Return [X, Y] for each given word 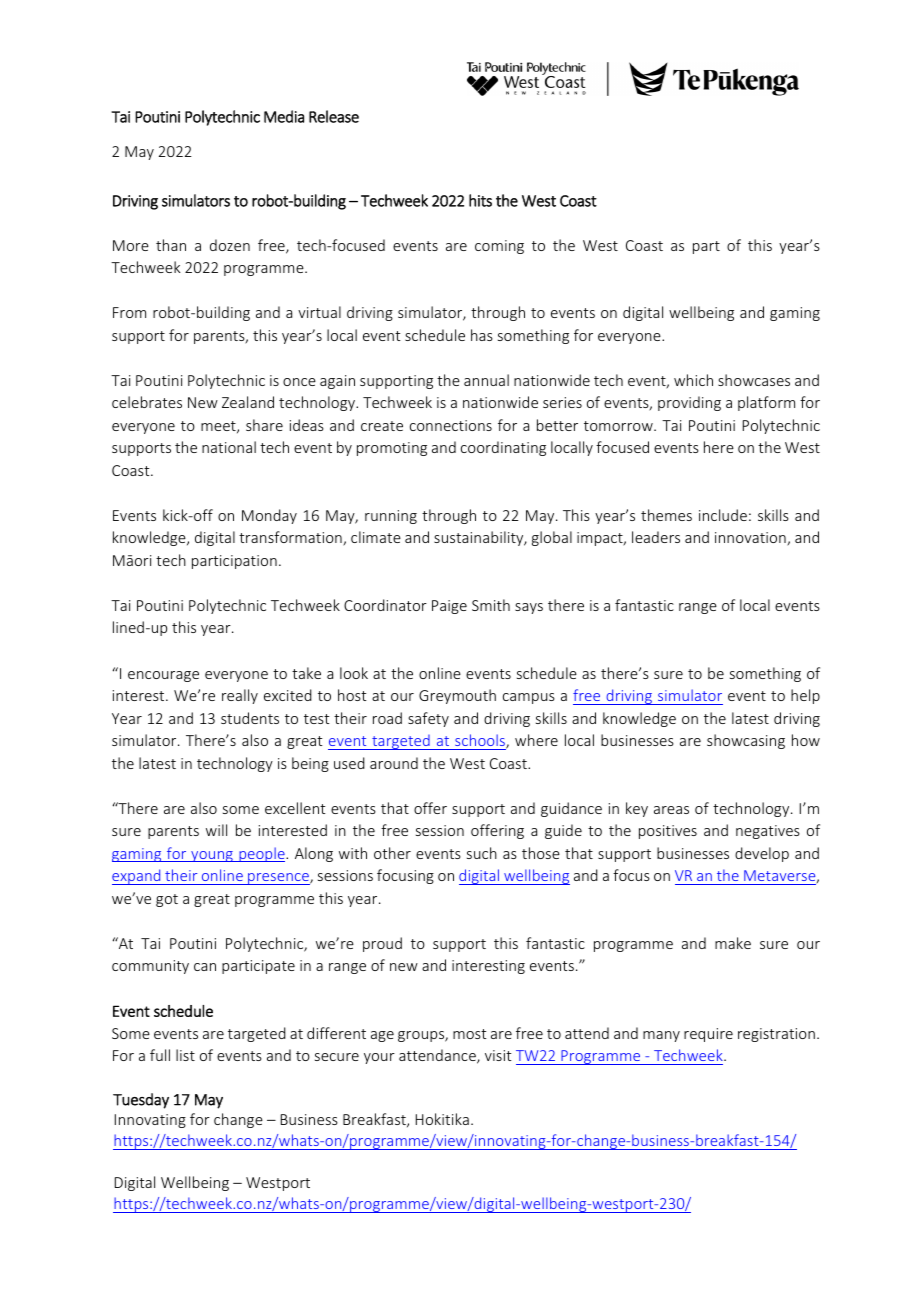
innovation [751, 539]
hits [480, 200]
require [708, 1035]
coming [499, 247]
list [185, 1055]
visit [498, 1055]
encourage [163, 676]
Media [284, 116]
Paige [449, 607]
